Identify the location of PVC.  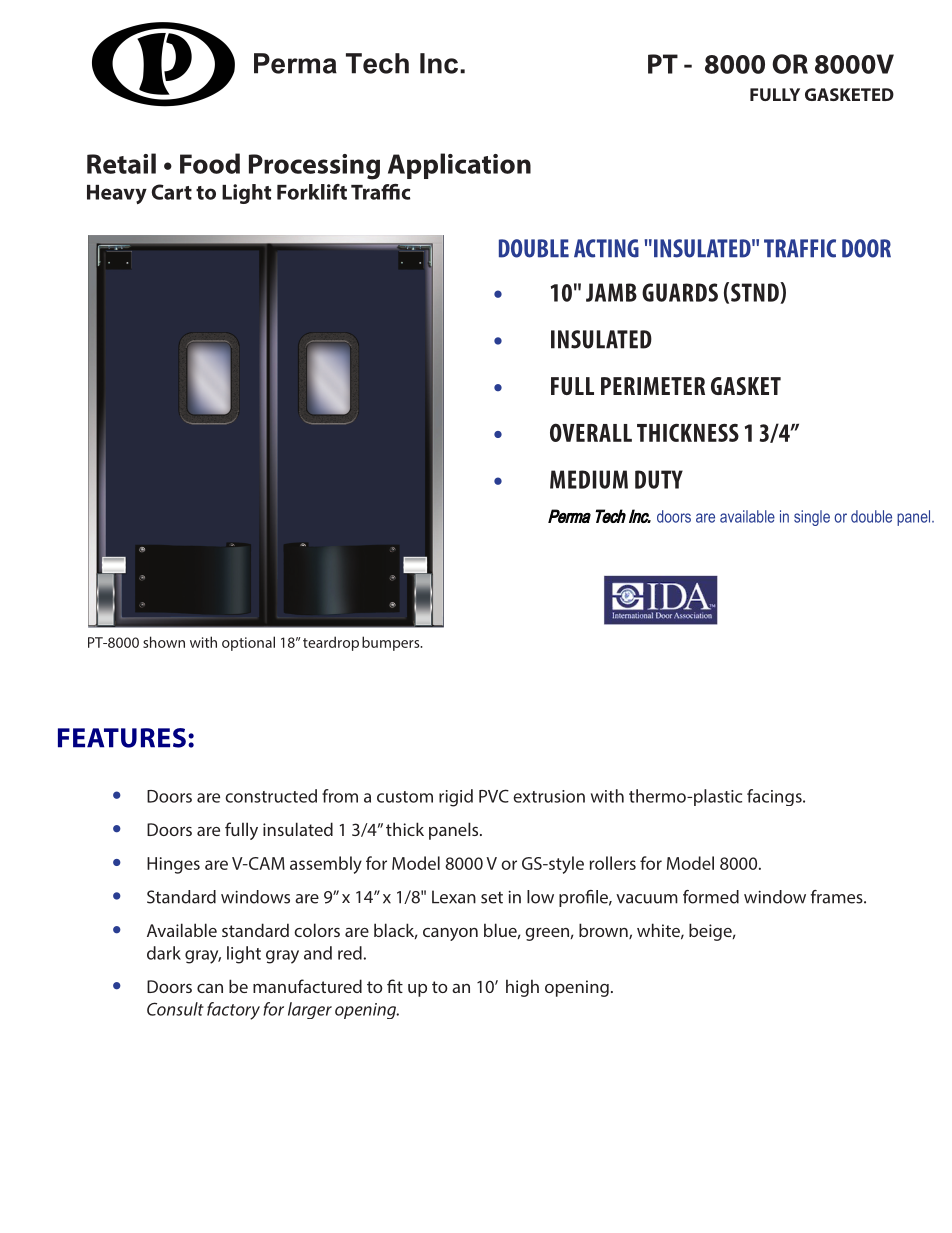
(494, 796).
